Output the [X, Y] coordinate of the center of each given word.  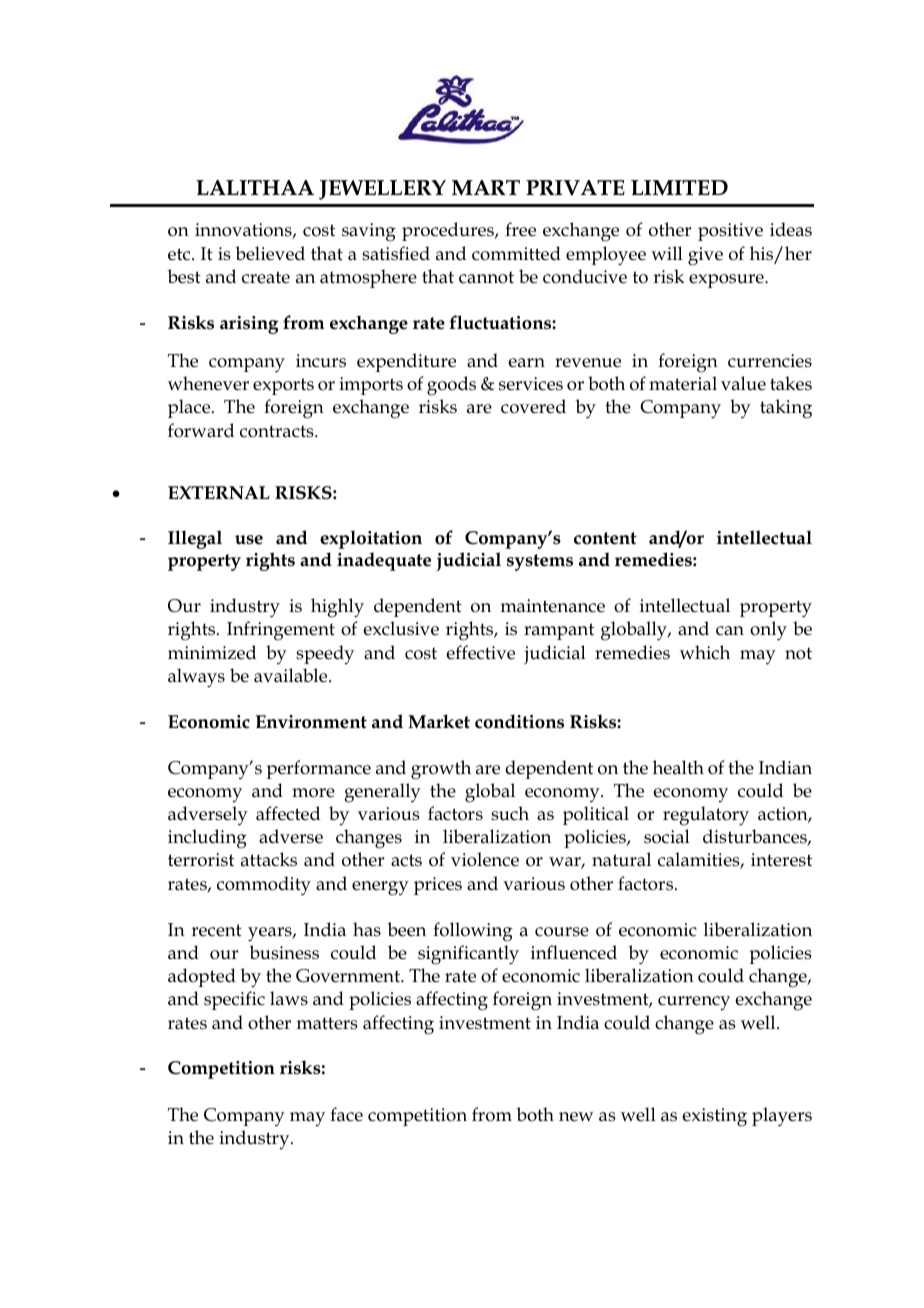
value [743, 383]
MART [486, 187]
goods [451, 386]
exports [283, 386]
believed [270, 253]
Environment [311, 722]
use [249, 540]
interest [781, 860]
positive [730, 232]
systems [540, 562]
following [473, 932]
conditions [519, 721]
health [678, 767]
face [346, 1114]
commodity [264, 886]
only [768, 631]
